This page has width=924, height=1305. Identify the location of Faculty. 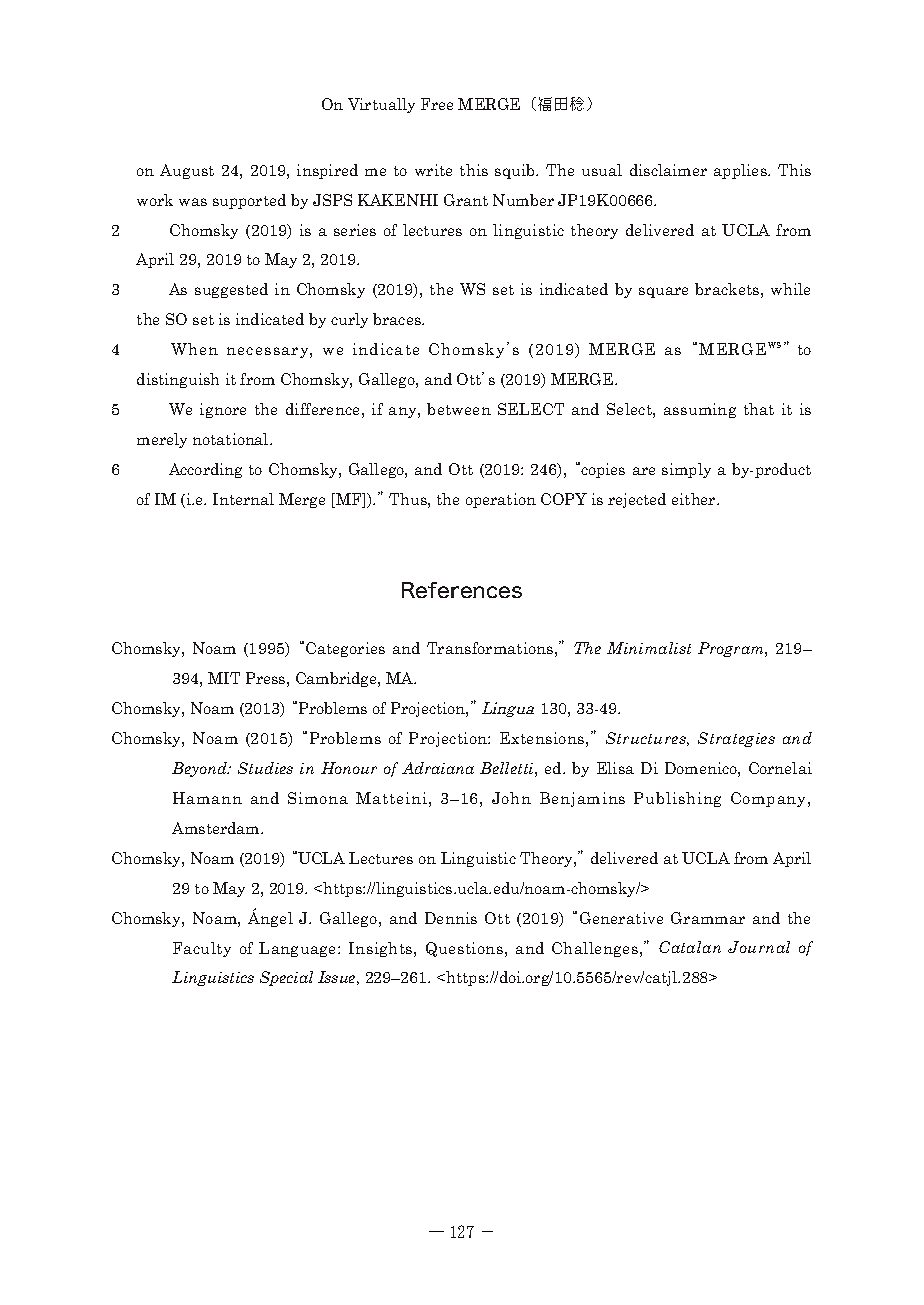
(202, 949).
